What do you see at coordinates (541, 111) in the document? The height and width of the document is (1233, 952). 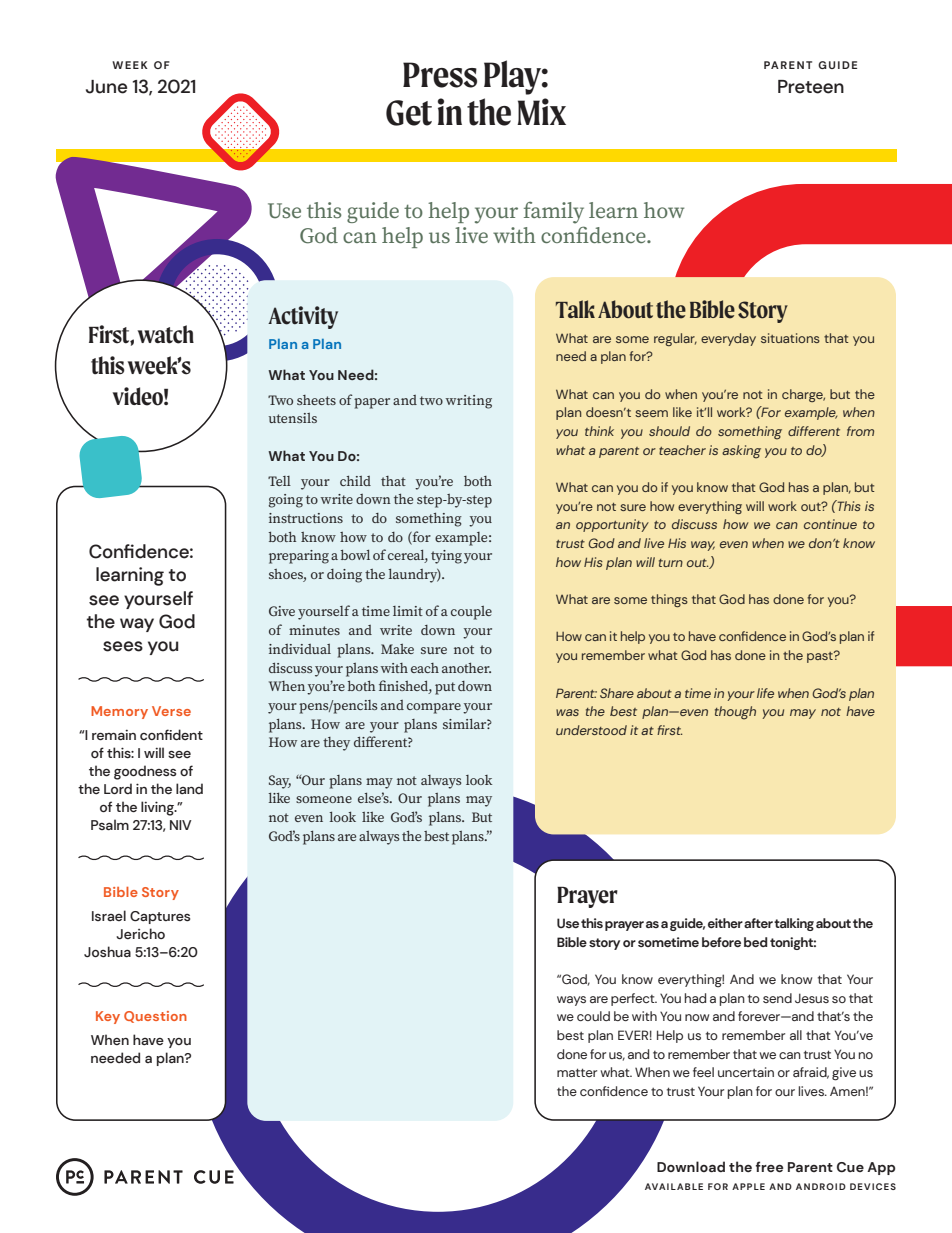 I see `Mix` at bounding box center [541, 111].
